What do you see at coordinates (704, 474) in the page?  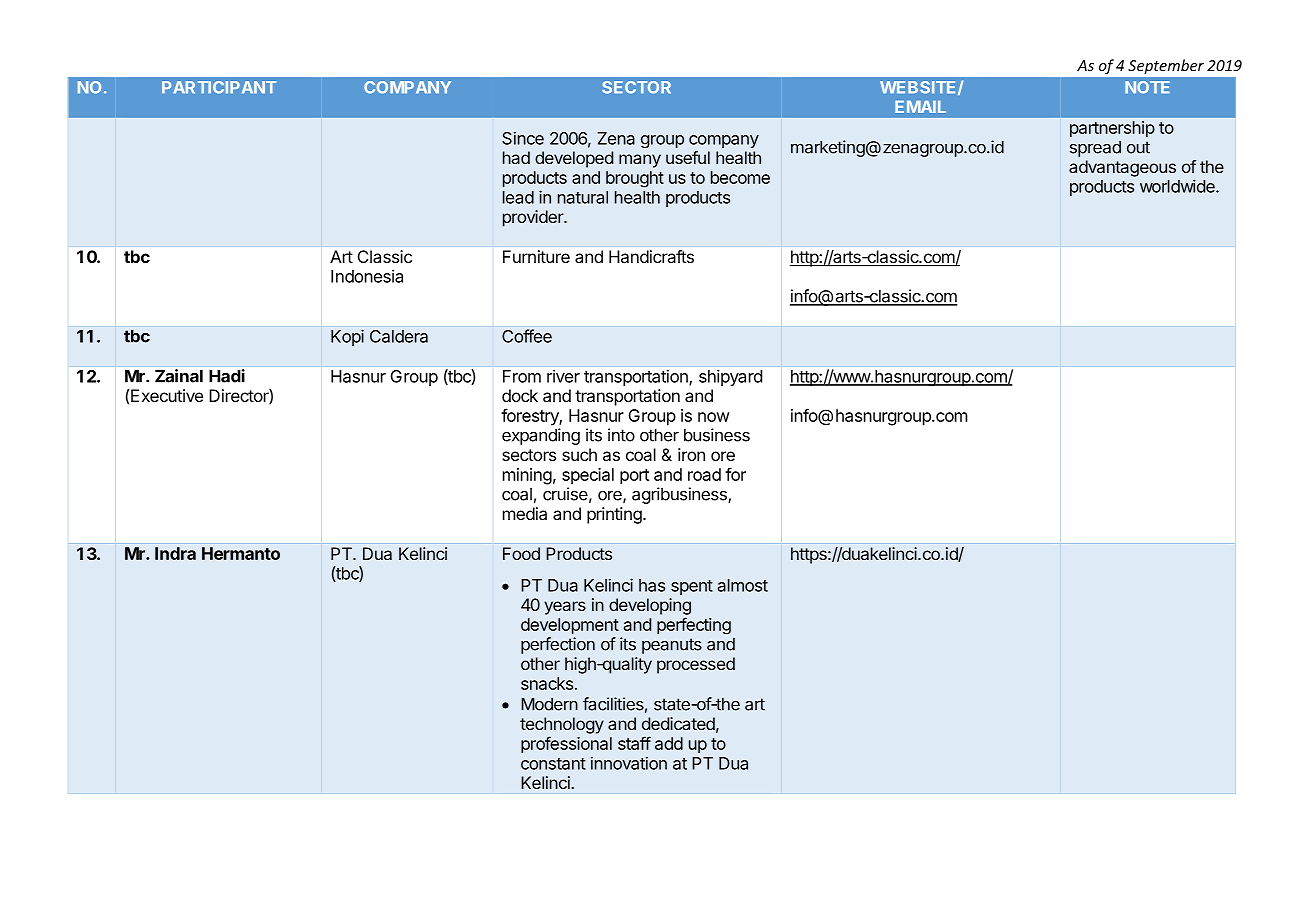 I see `road` at bounding box center [704, 474].
